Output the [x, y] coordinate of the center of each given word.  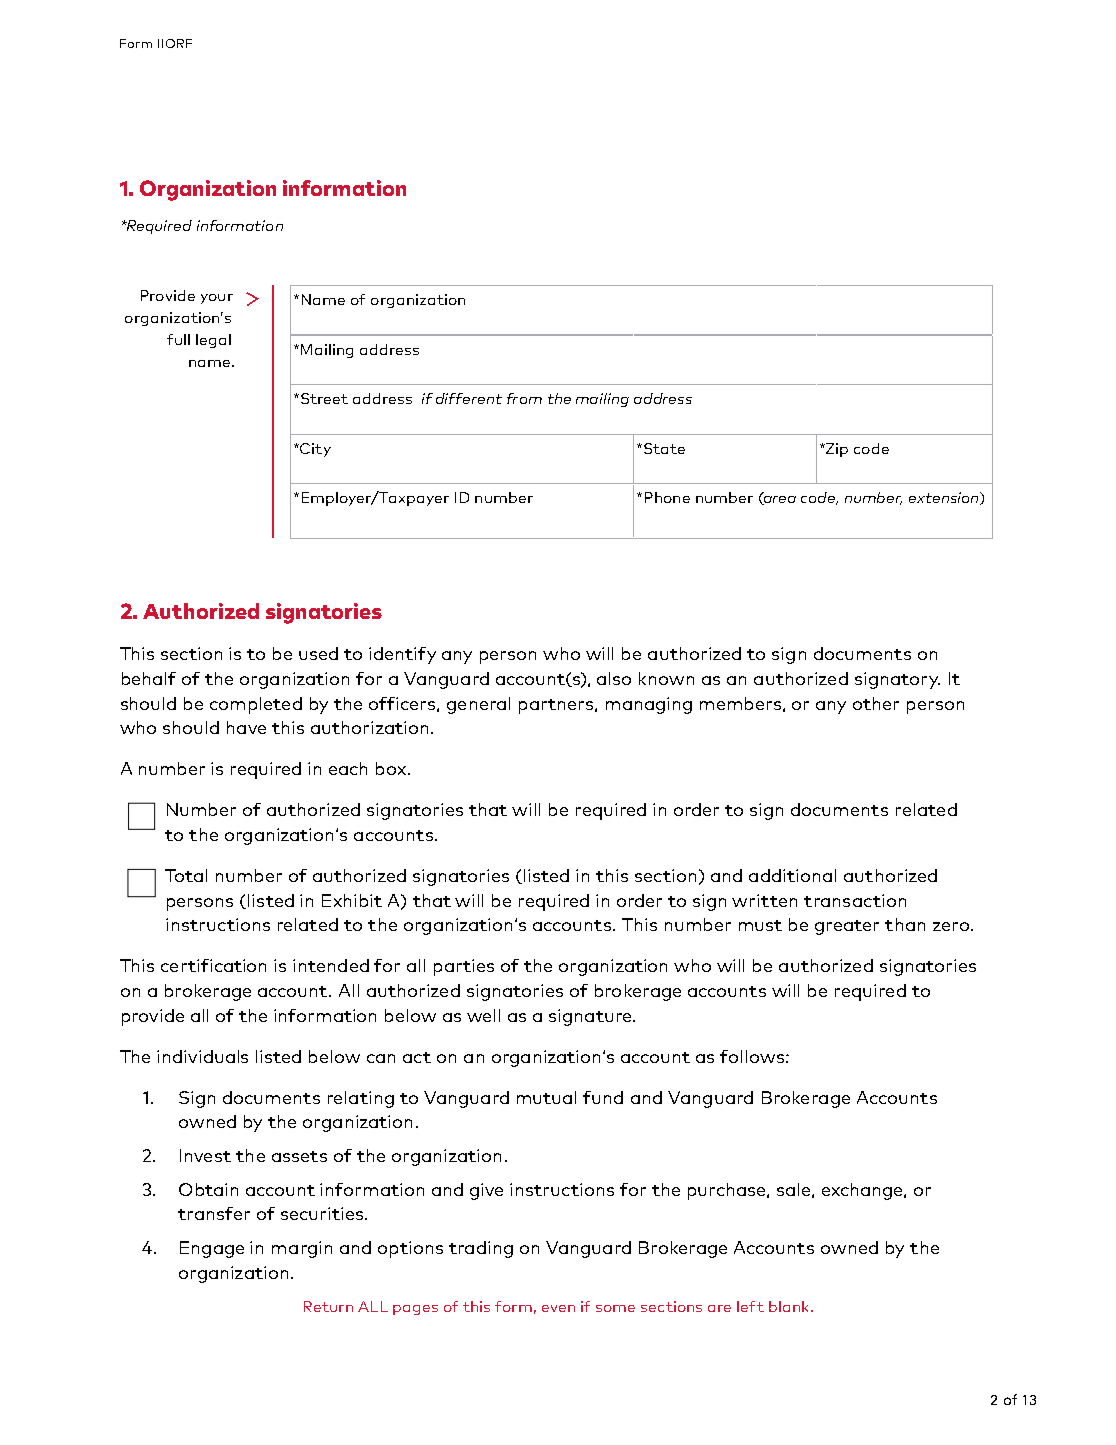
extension [945, 498]
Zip [836, 450]
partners [557, 706]
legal [213, 341]
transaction [855, 900]
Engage [212, 1249]
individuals [202, 1056]
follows [752, 1056]
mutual [546, 1097]
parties [464, 967]
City [314, 450]
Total [186, 875]
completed [256, 705]
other [876, 703]
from [524, 398]
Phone [667, 497]
